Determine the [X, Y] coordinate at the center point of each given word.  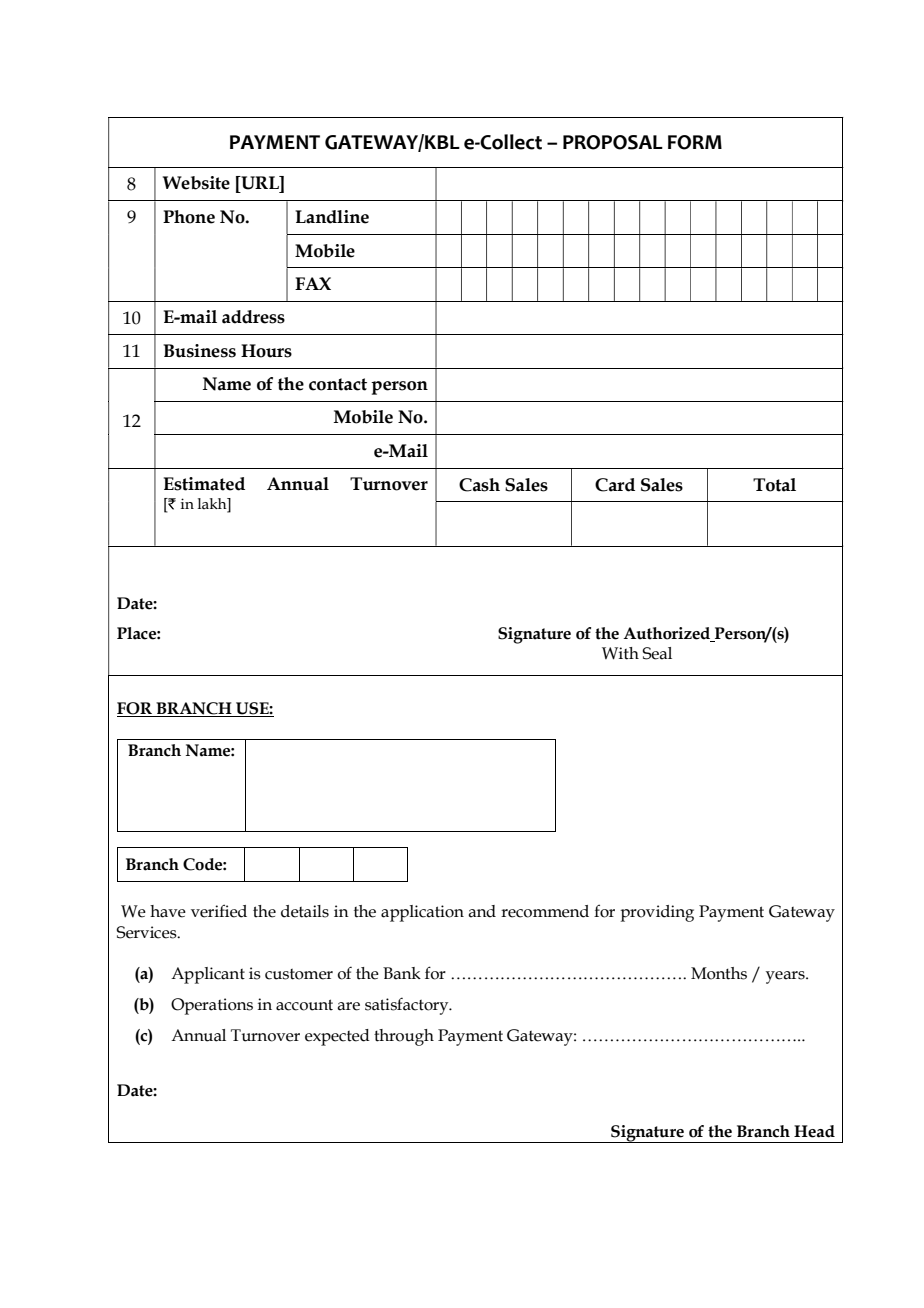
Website [196, 183]
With [620, 653]
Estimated [204, 484]
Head [814, 1131]
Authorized [668, 634]
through [404, 1037]
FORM [695, 142]
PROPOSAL [613, 142]
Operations [212, 1006]
